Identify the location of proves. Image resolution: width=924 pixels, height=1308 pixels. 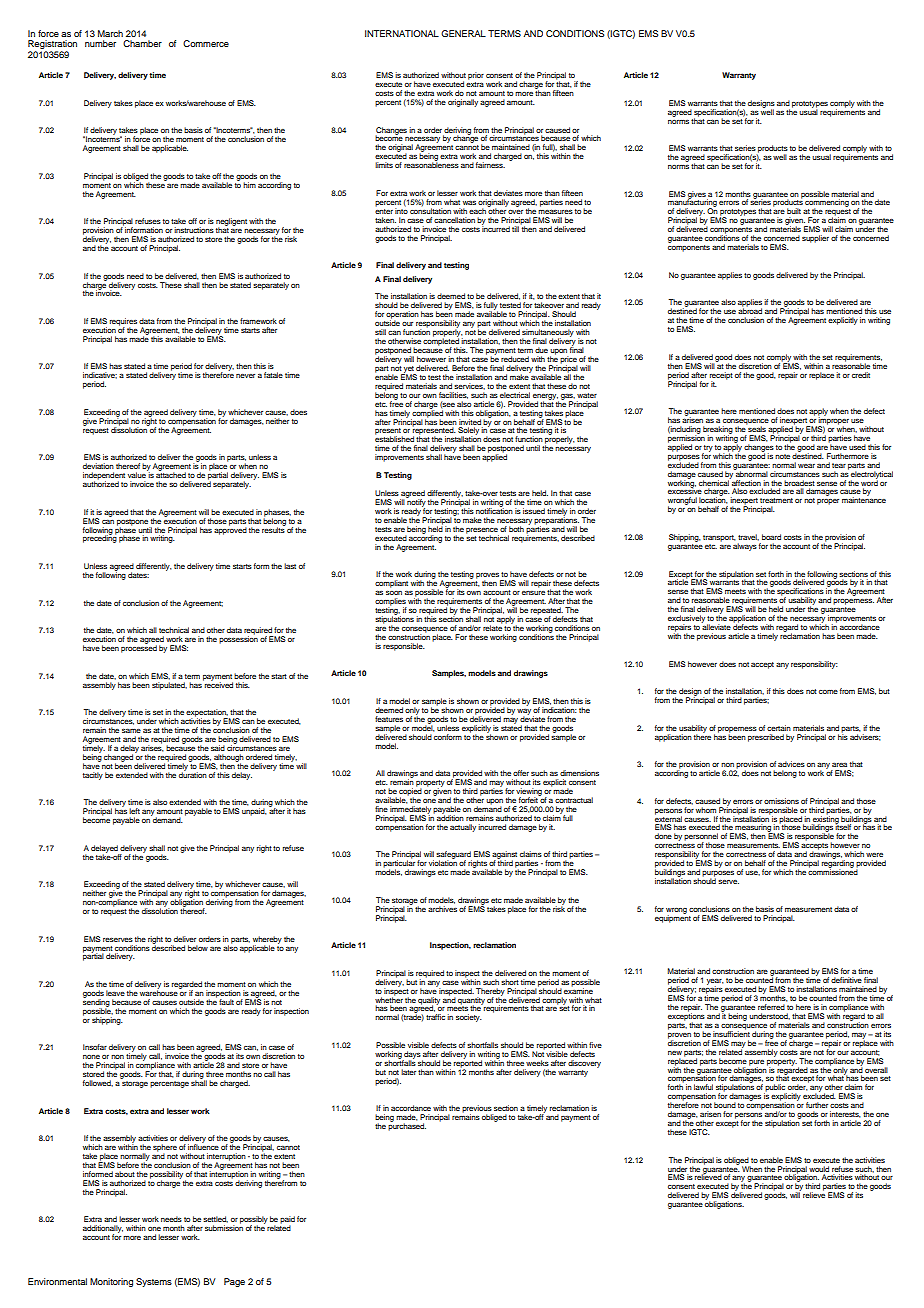
(488, 577).
